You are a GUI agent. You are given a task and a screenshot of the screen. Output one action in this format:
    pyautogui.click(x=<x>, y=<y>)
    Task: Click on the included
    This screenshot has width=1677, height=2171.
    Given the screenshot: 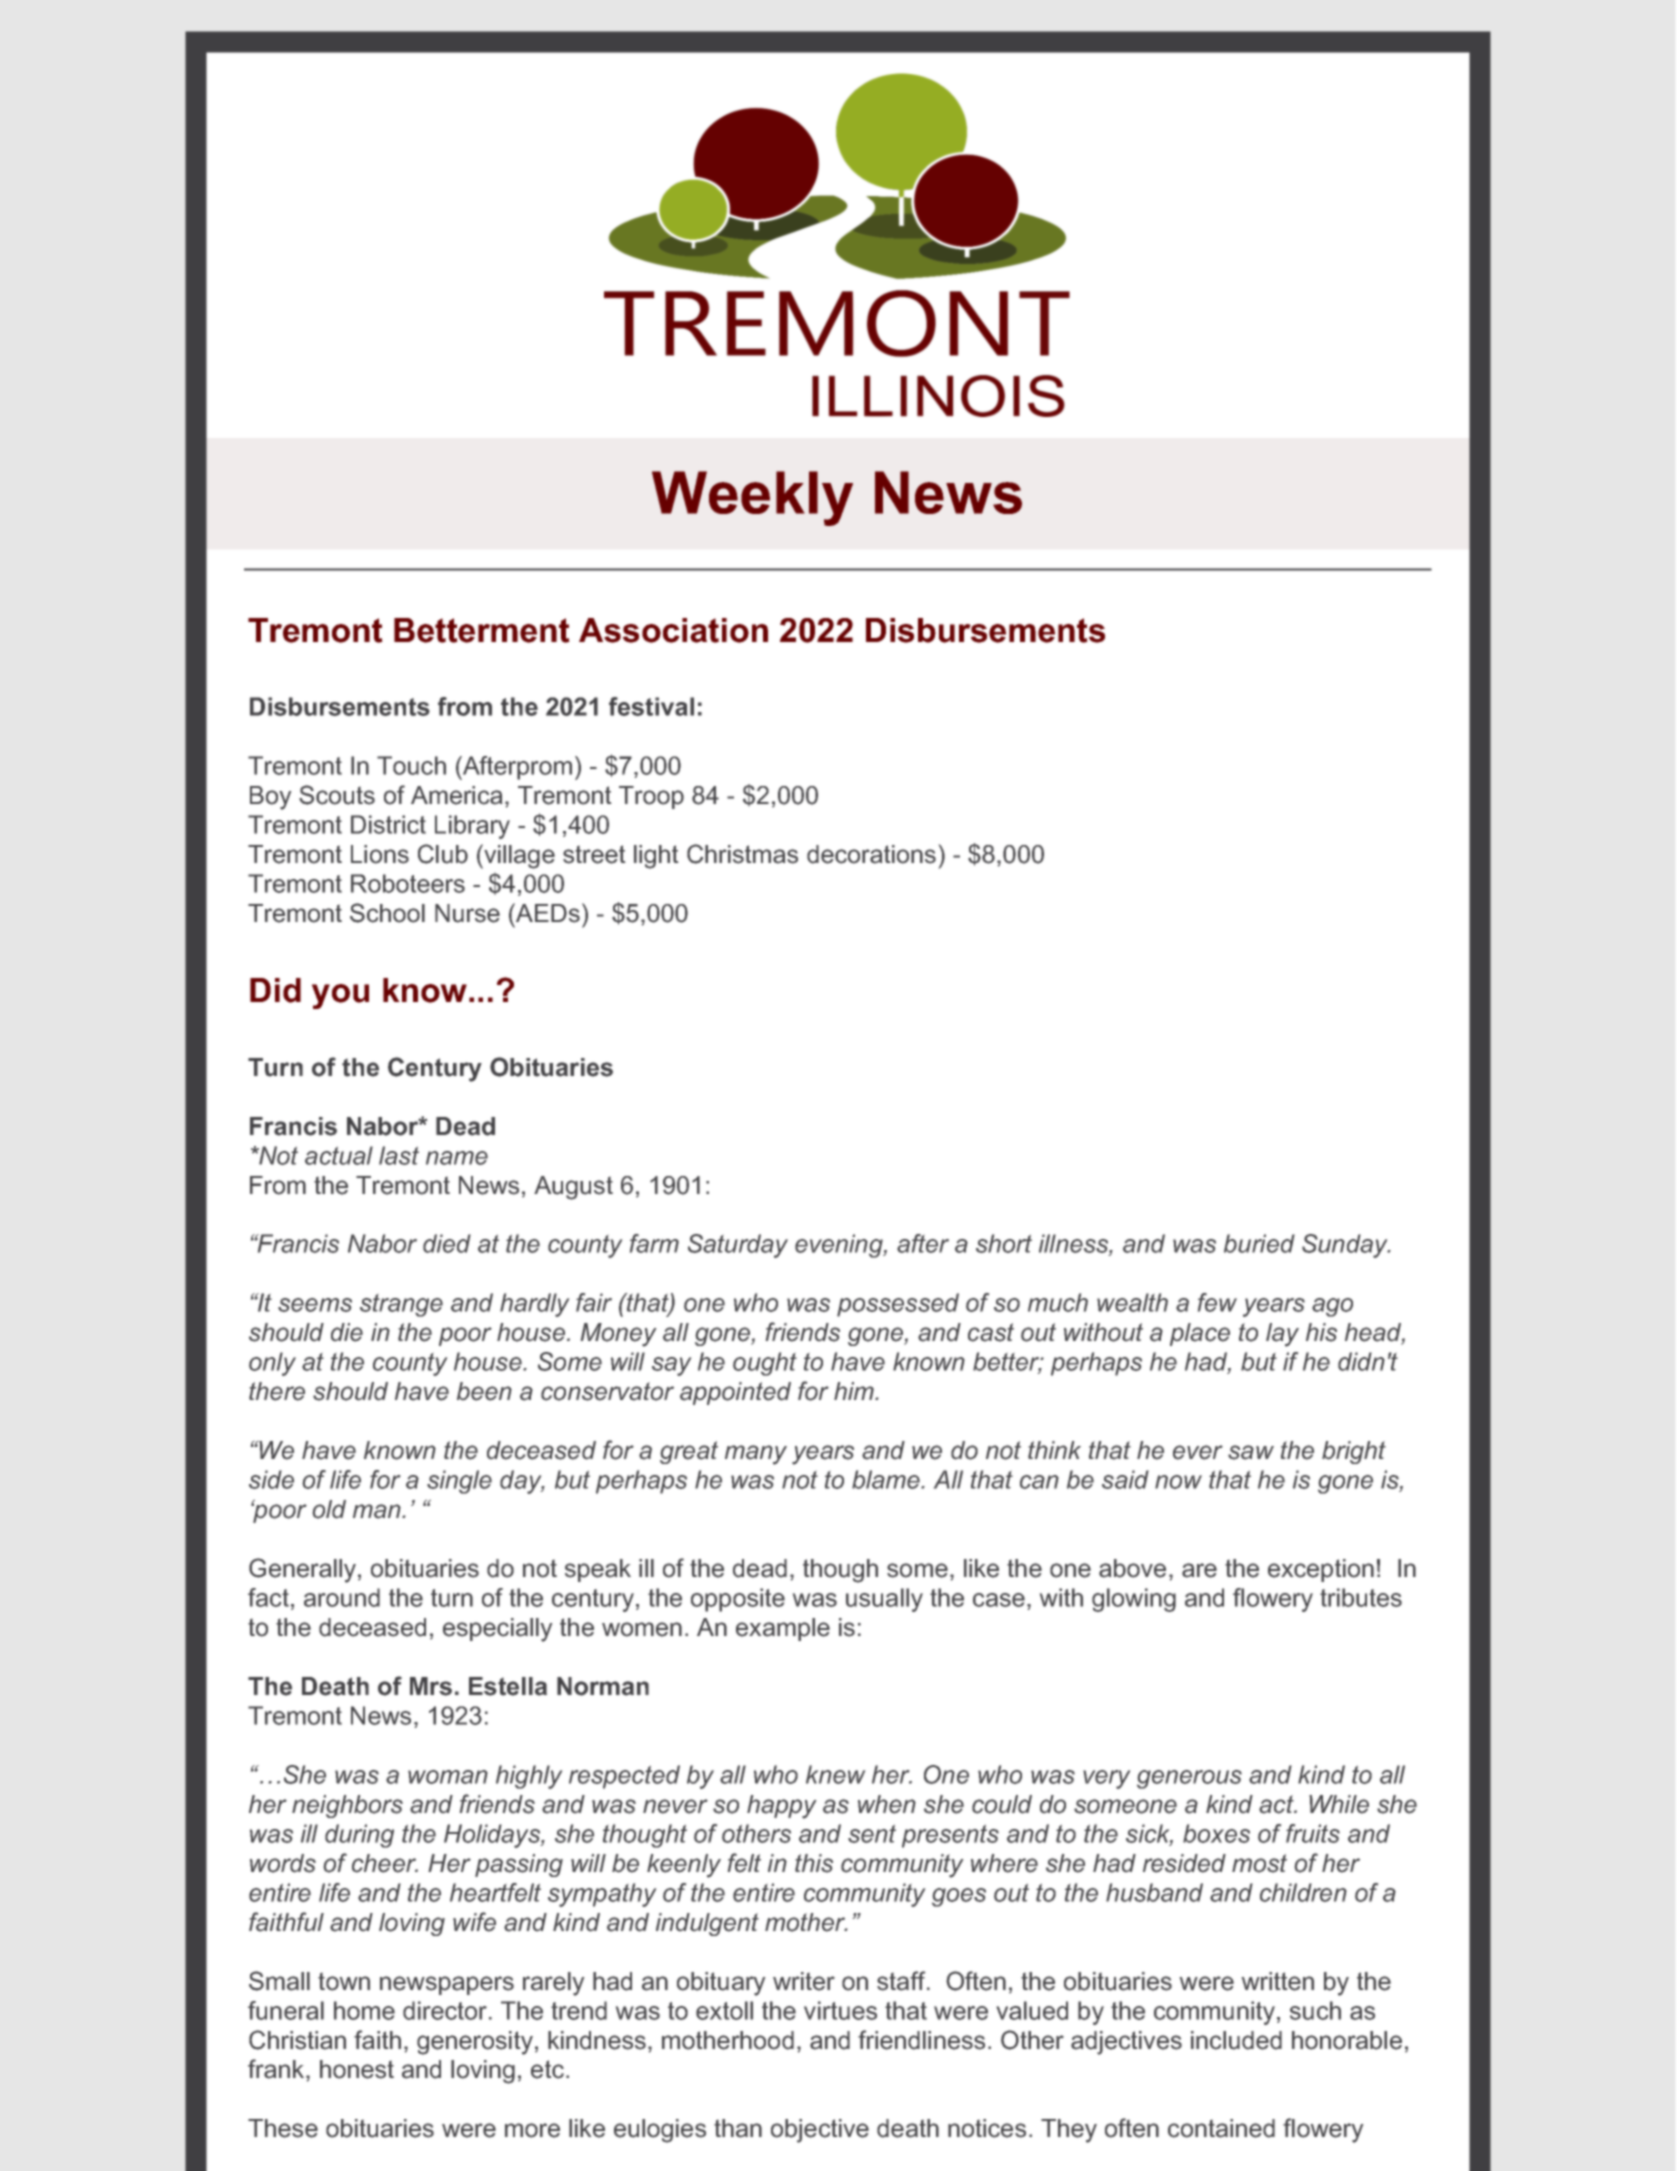 What is the action you would take?
    pyautogui.click(x=1236, y=2040)
